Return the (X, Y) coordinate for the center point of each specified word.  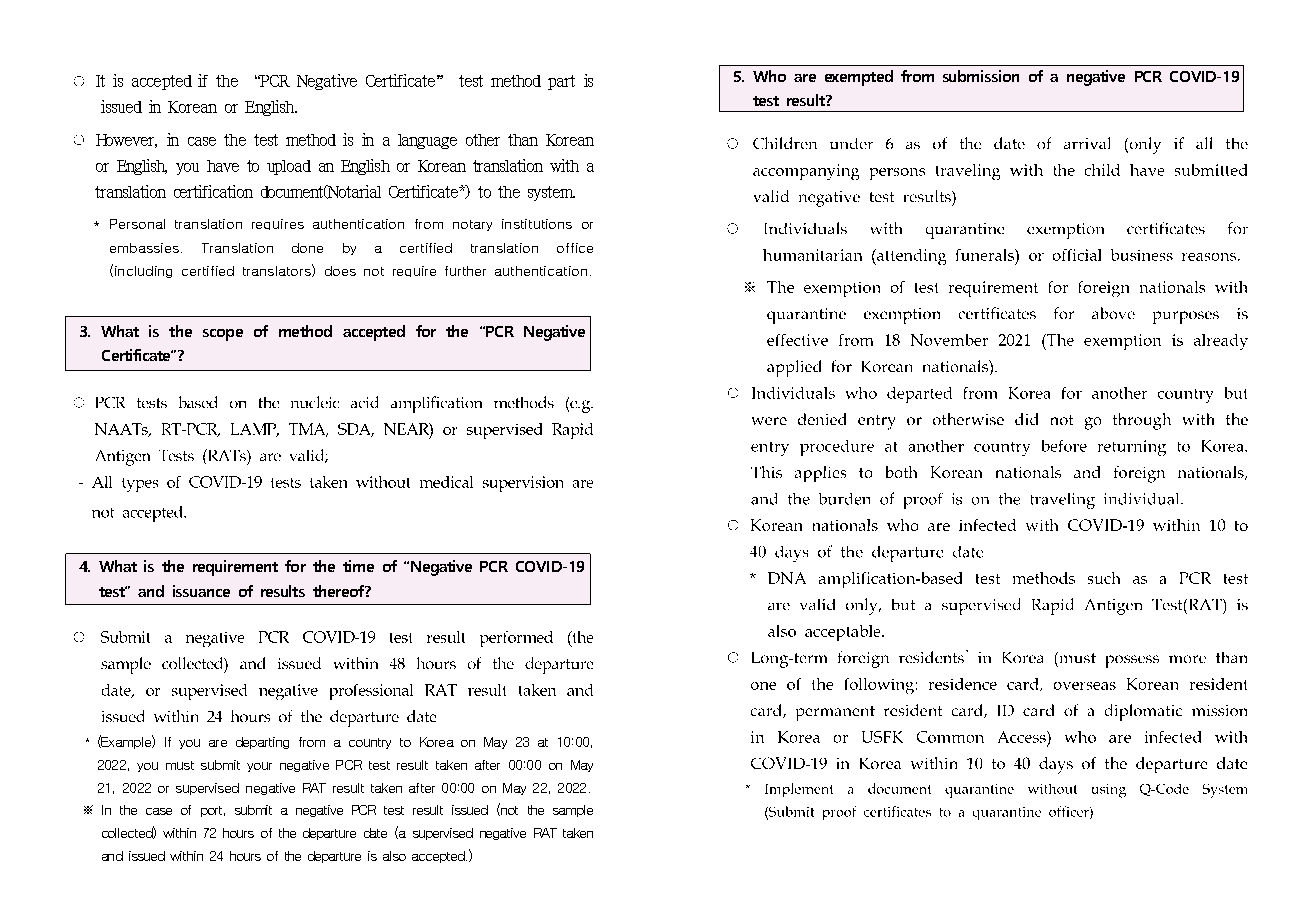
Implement (799, 790)
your (259, 767)
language (427, 141)
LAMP (255, 430)
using (1109, 791)
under (851, 143)
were (769, 421)
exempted (859, 78)
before (1064, 446)
